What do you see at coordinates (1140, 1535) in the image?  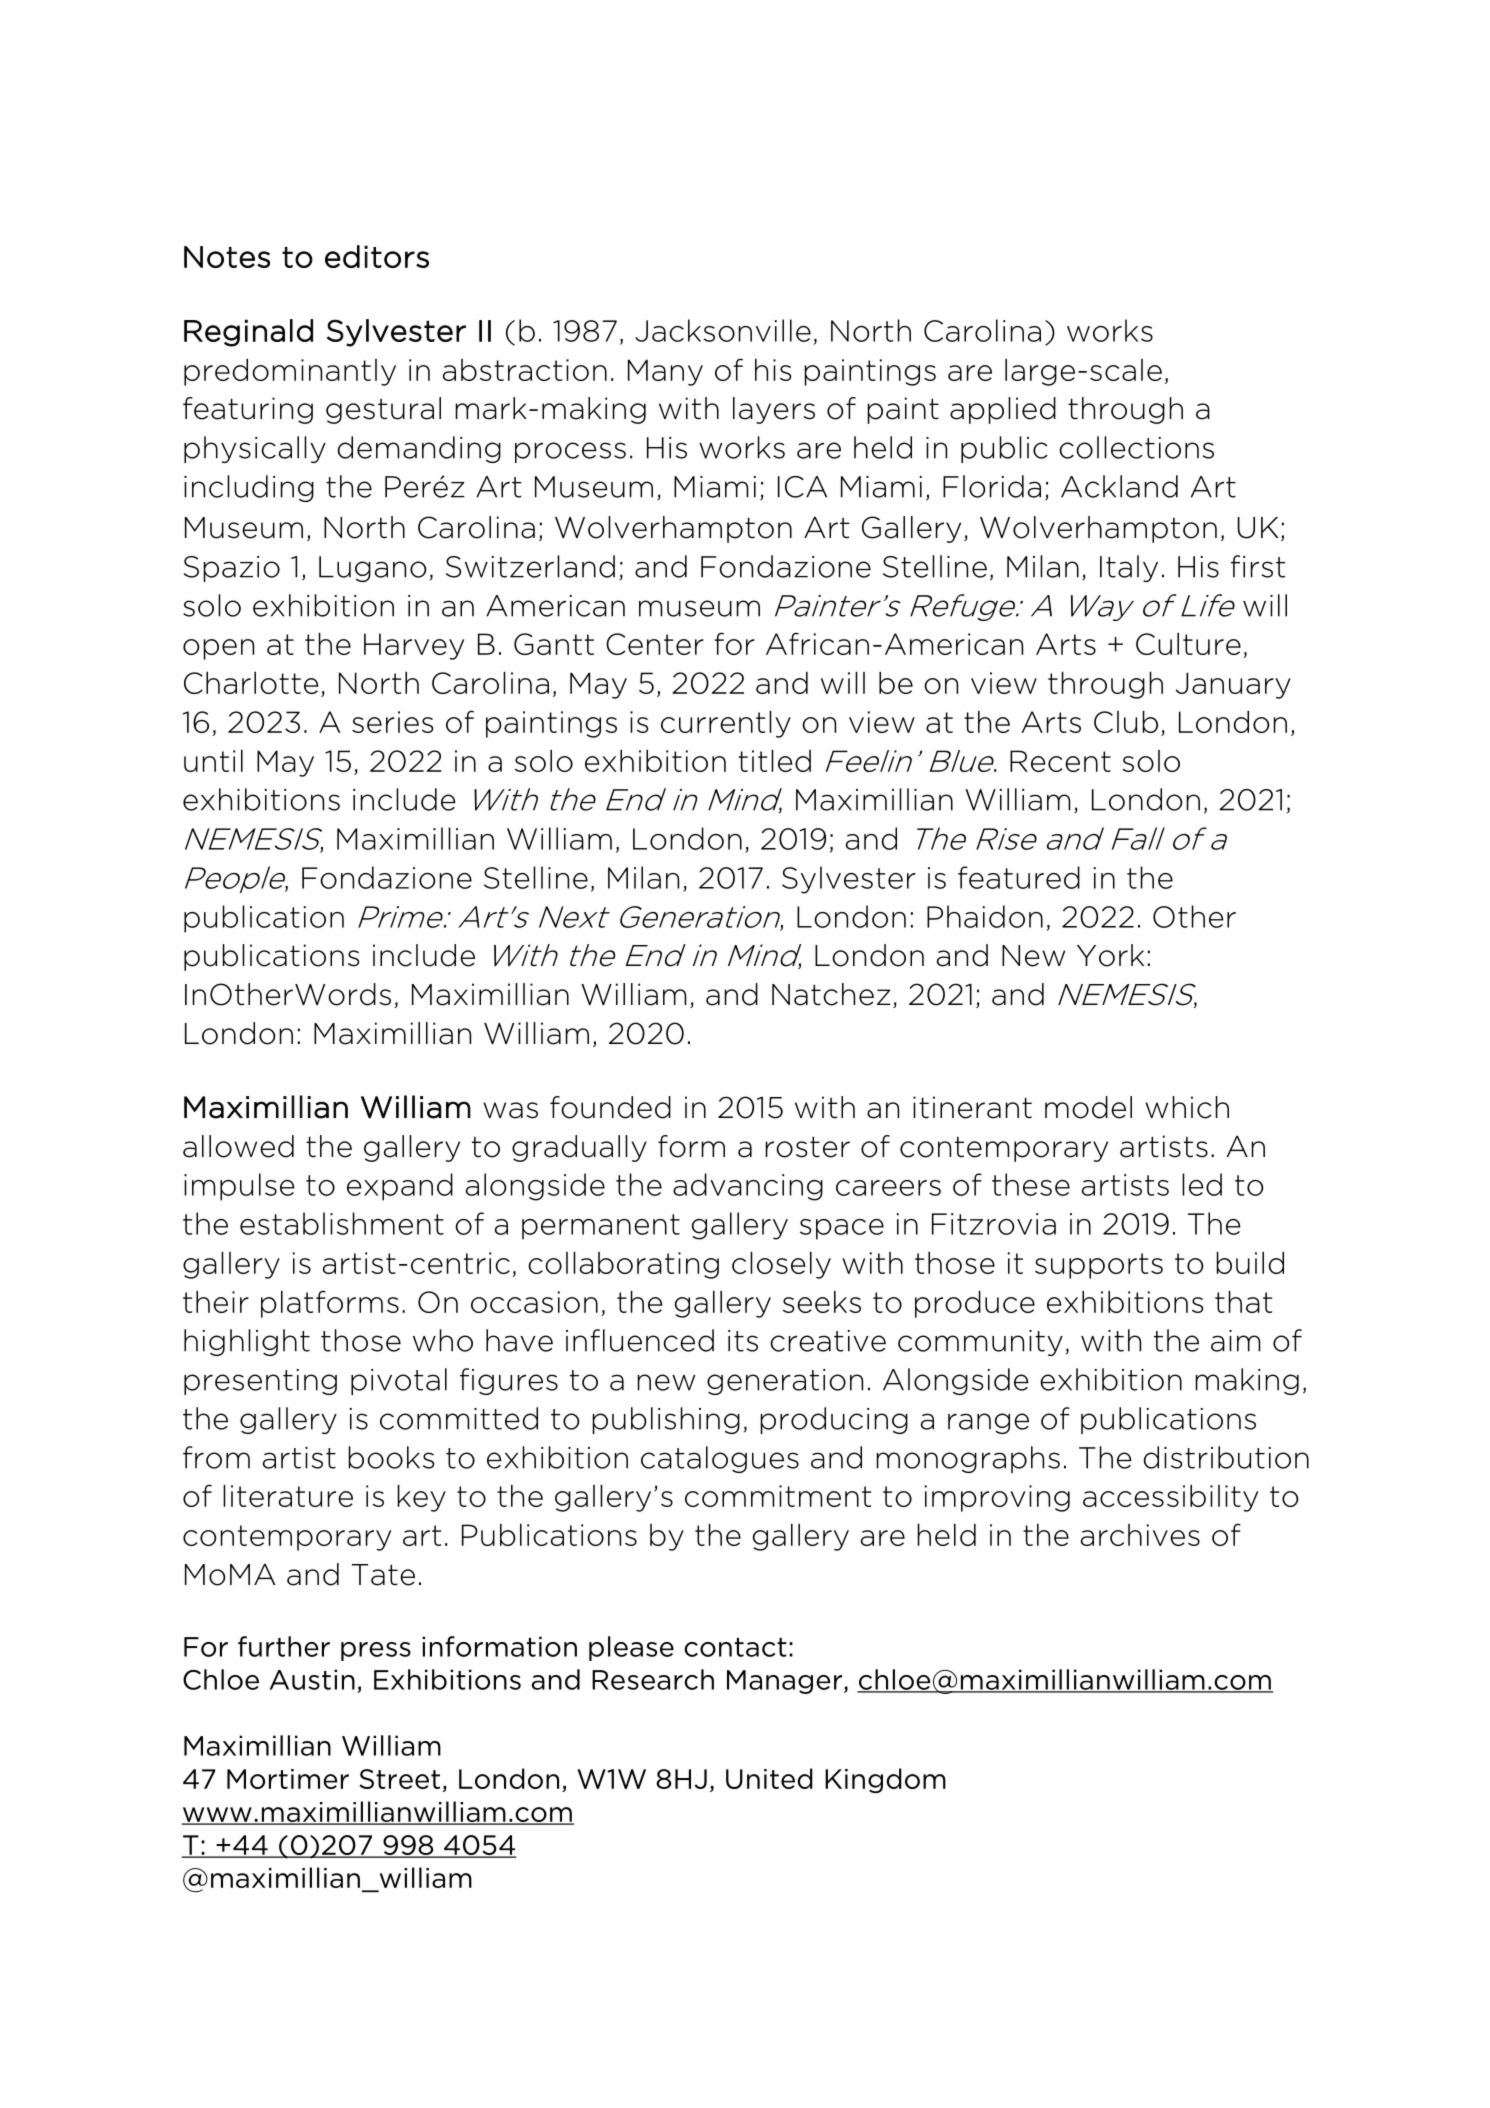 I see `archives` at bounding box center [1140, 1535].
